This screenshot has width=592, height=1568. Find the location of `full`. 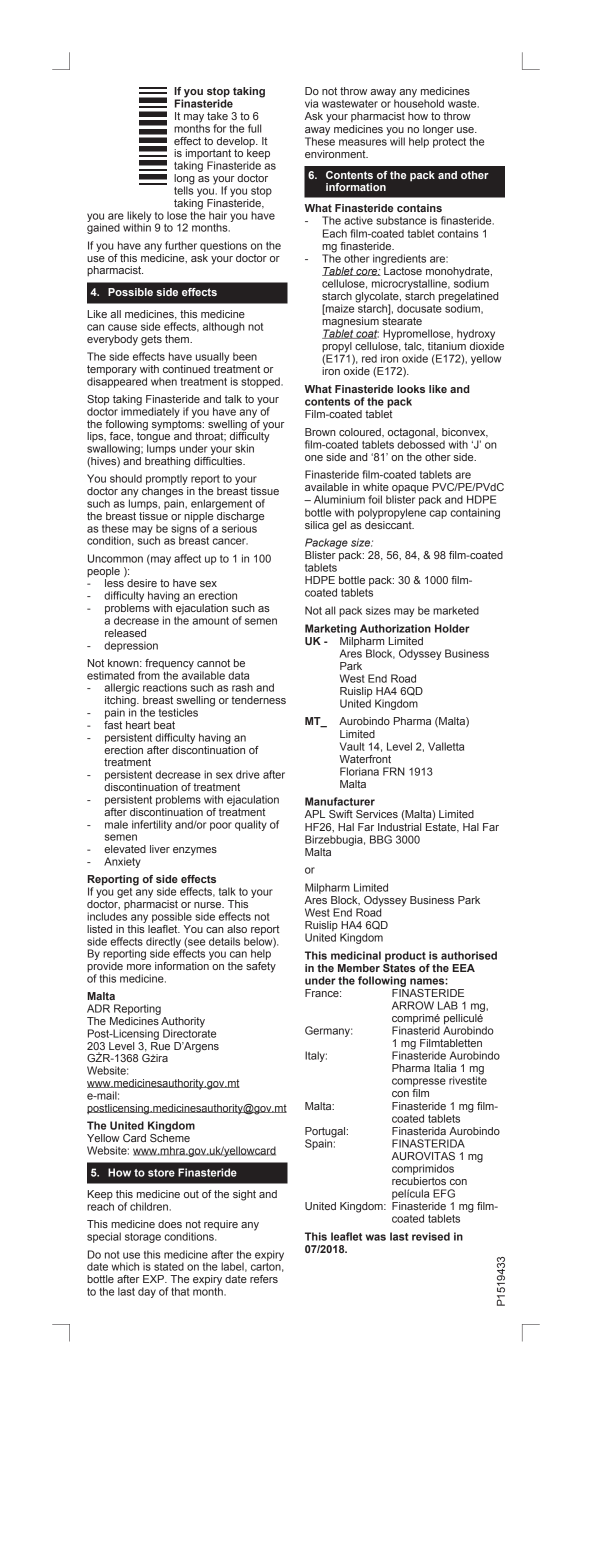

full is located at coordinates (254, 128).
